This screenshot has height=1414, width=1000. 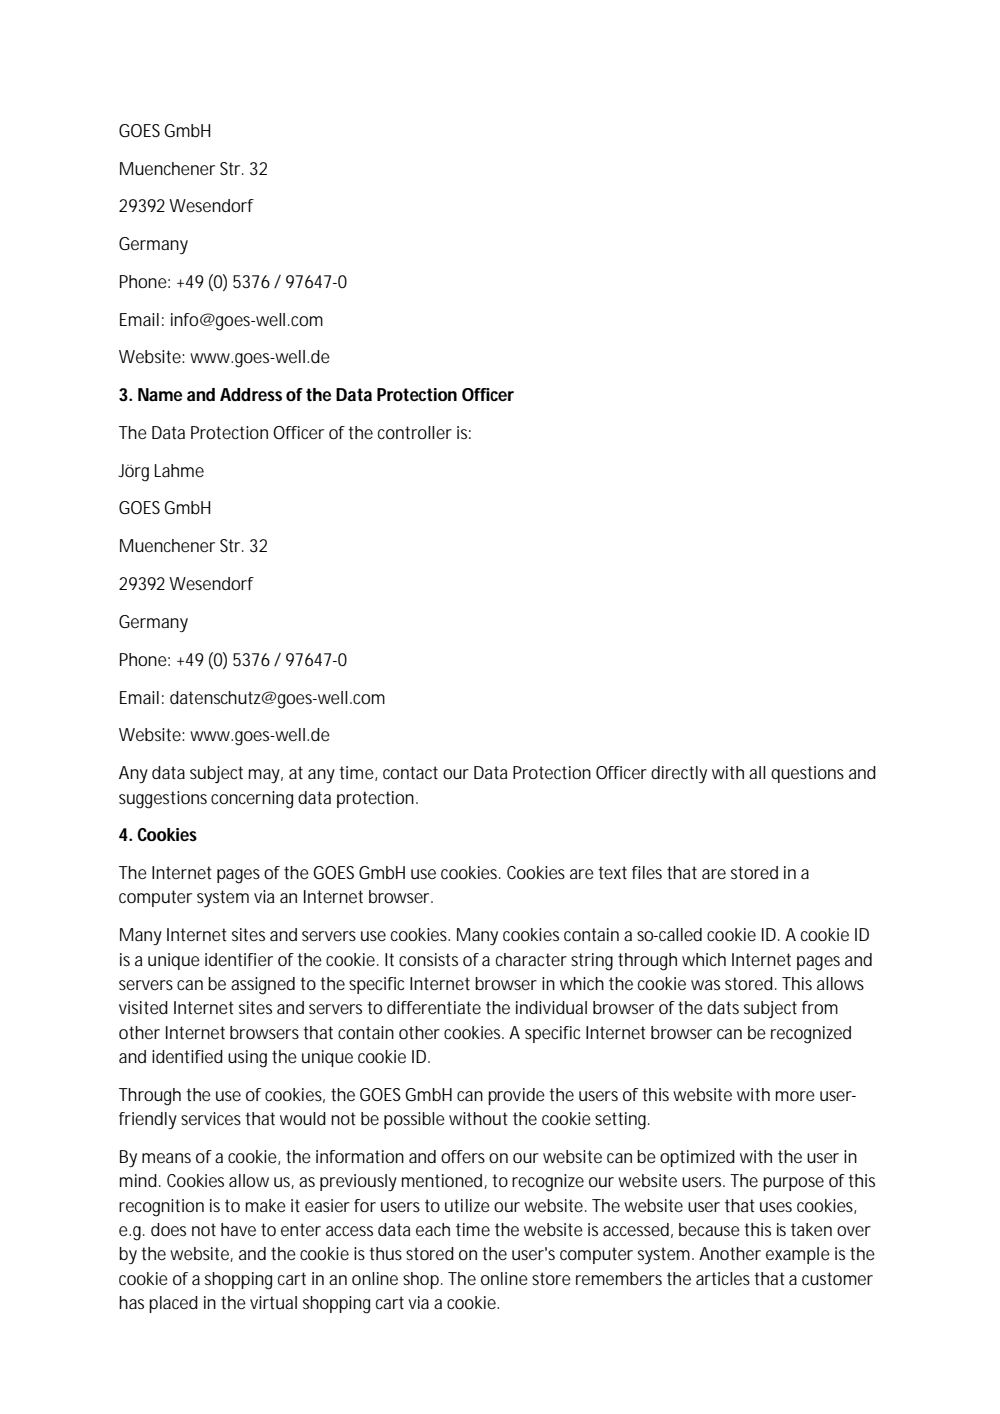 I want to click on questions, so click(x=807, y=774).
